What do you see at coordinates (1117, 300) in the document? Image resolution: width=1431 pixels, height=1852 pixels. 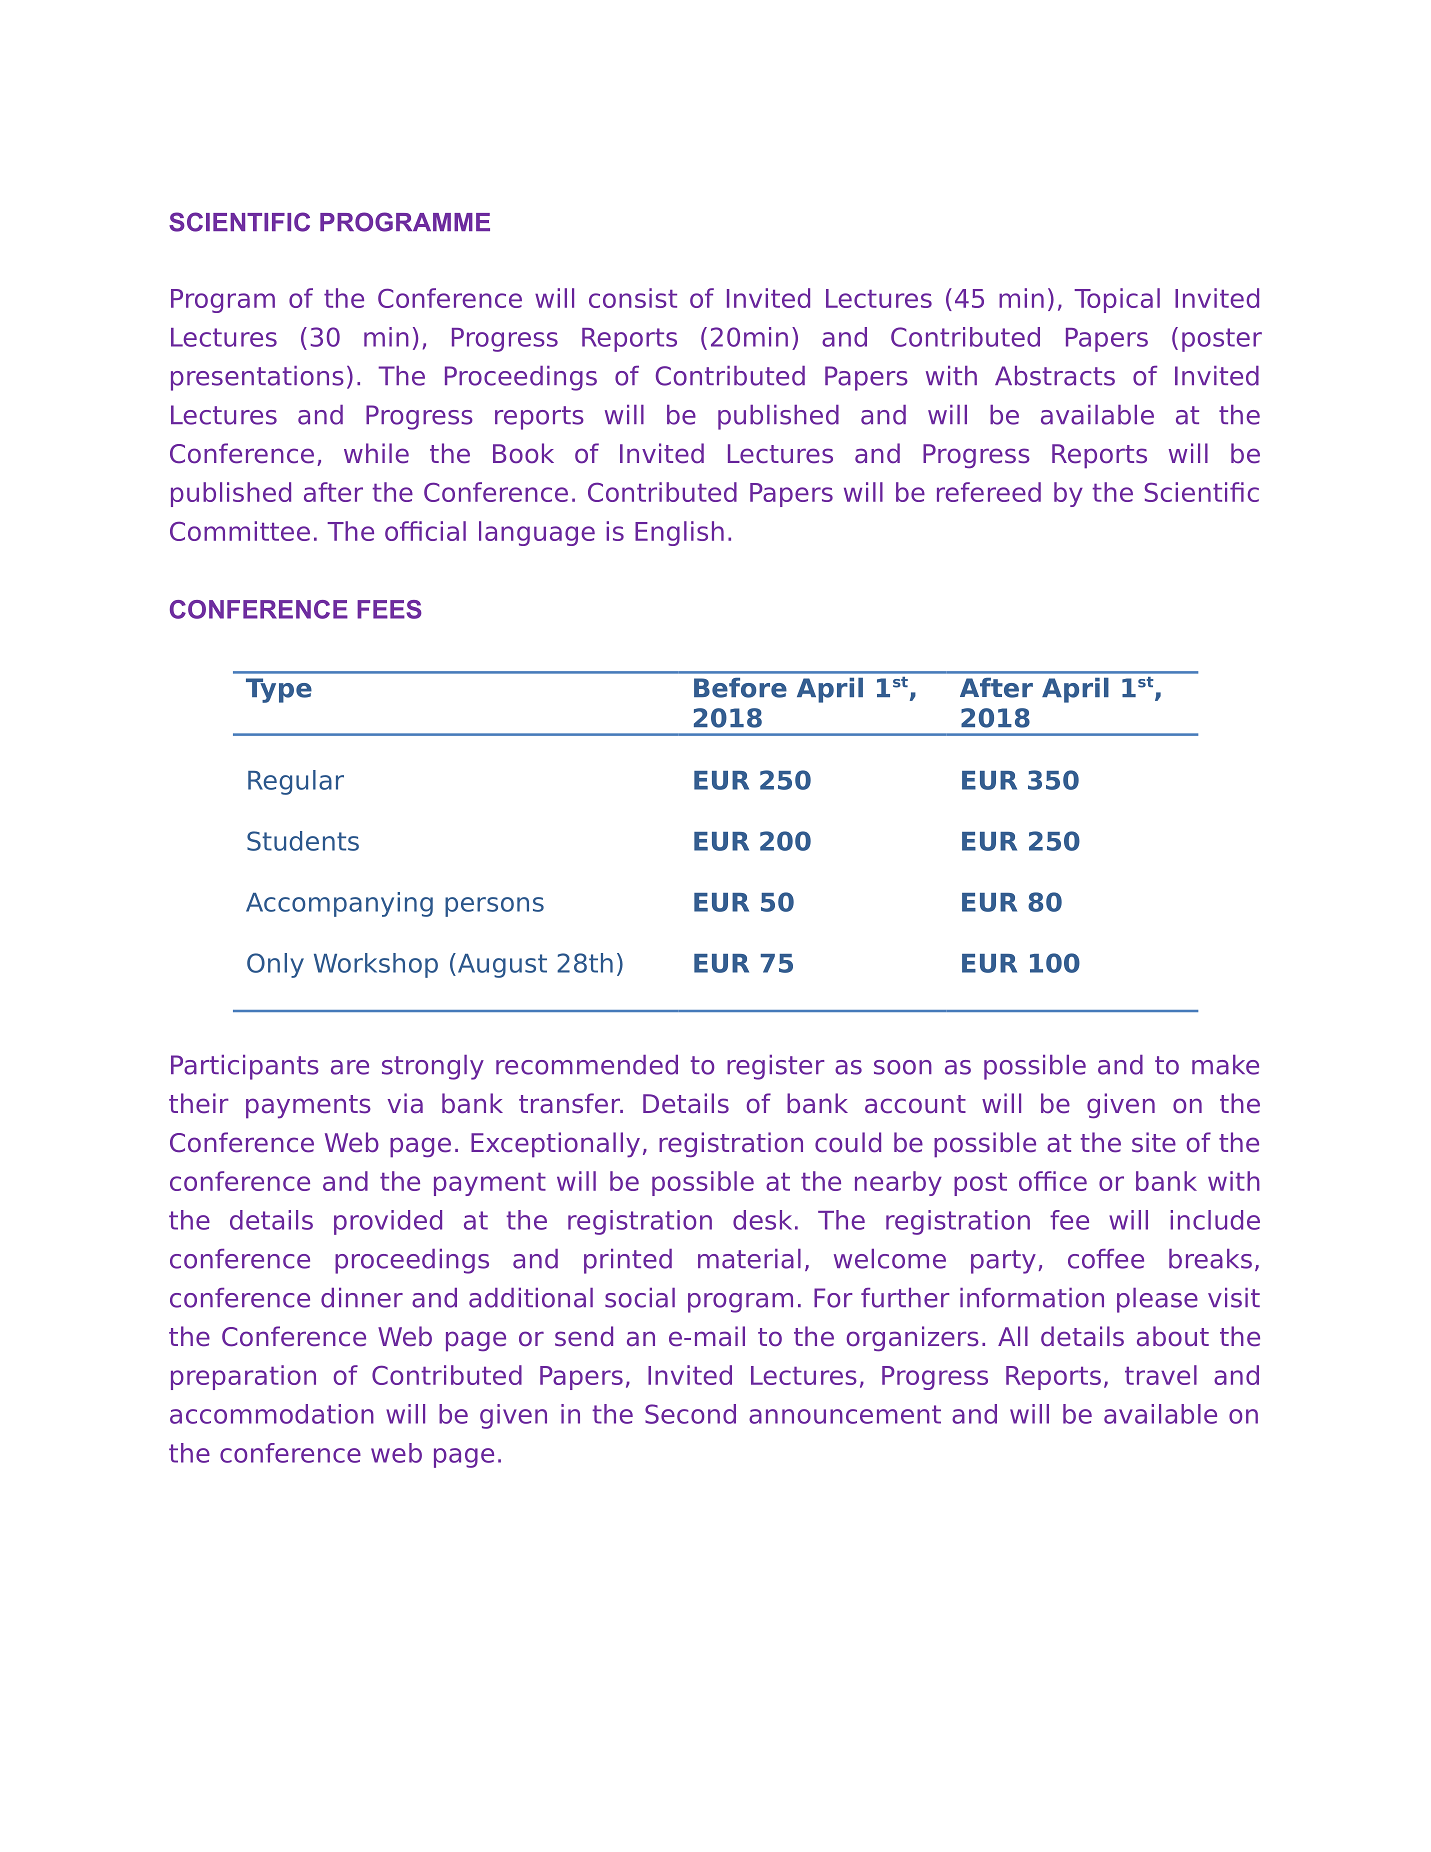 I see `Topical` at bounding box center [1117, 300].
